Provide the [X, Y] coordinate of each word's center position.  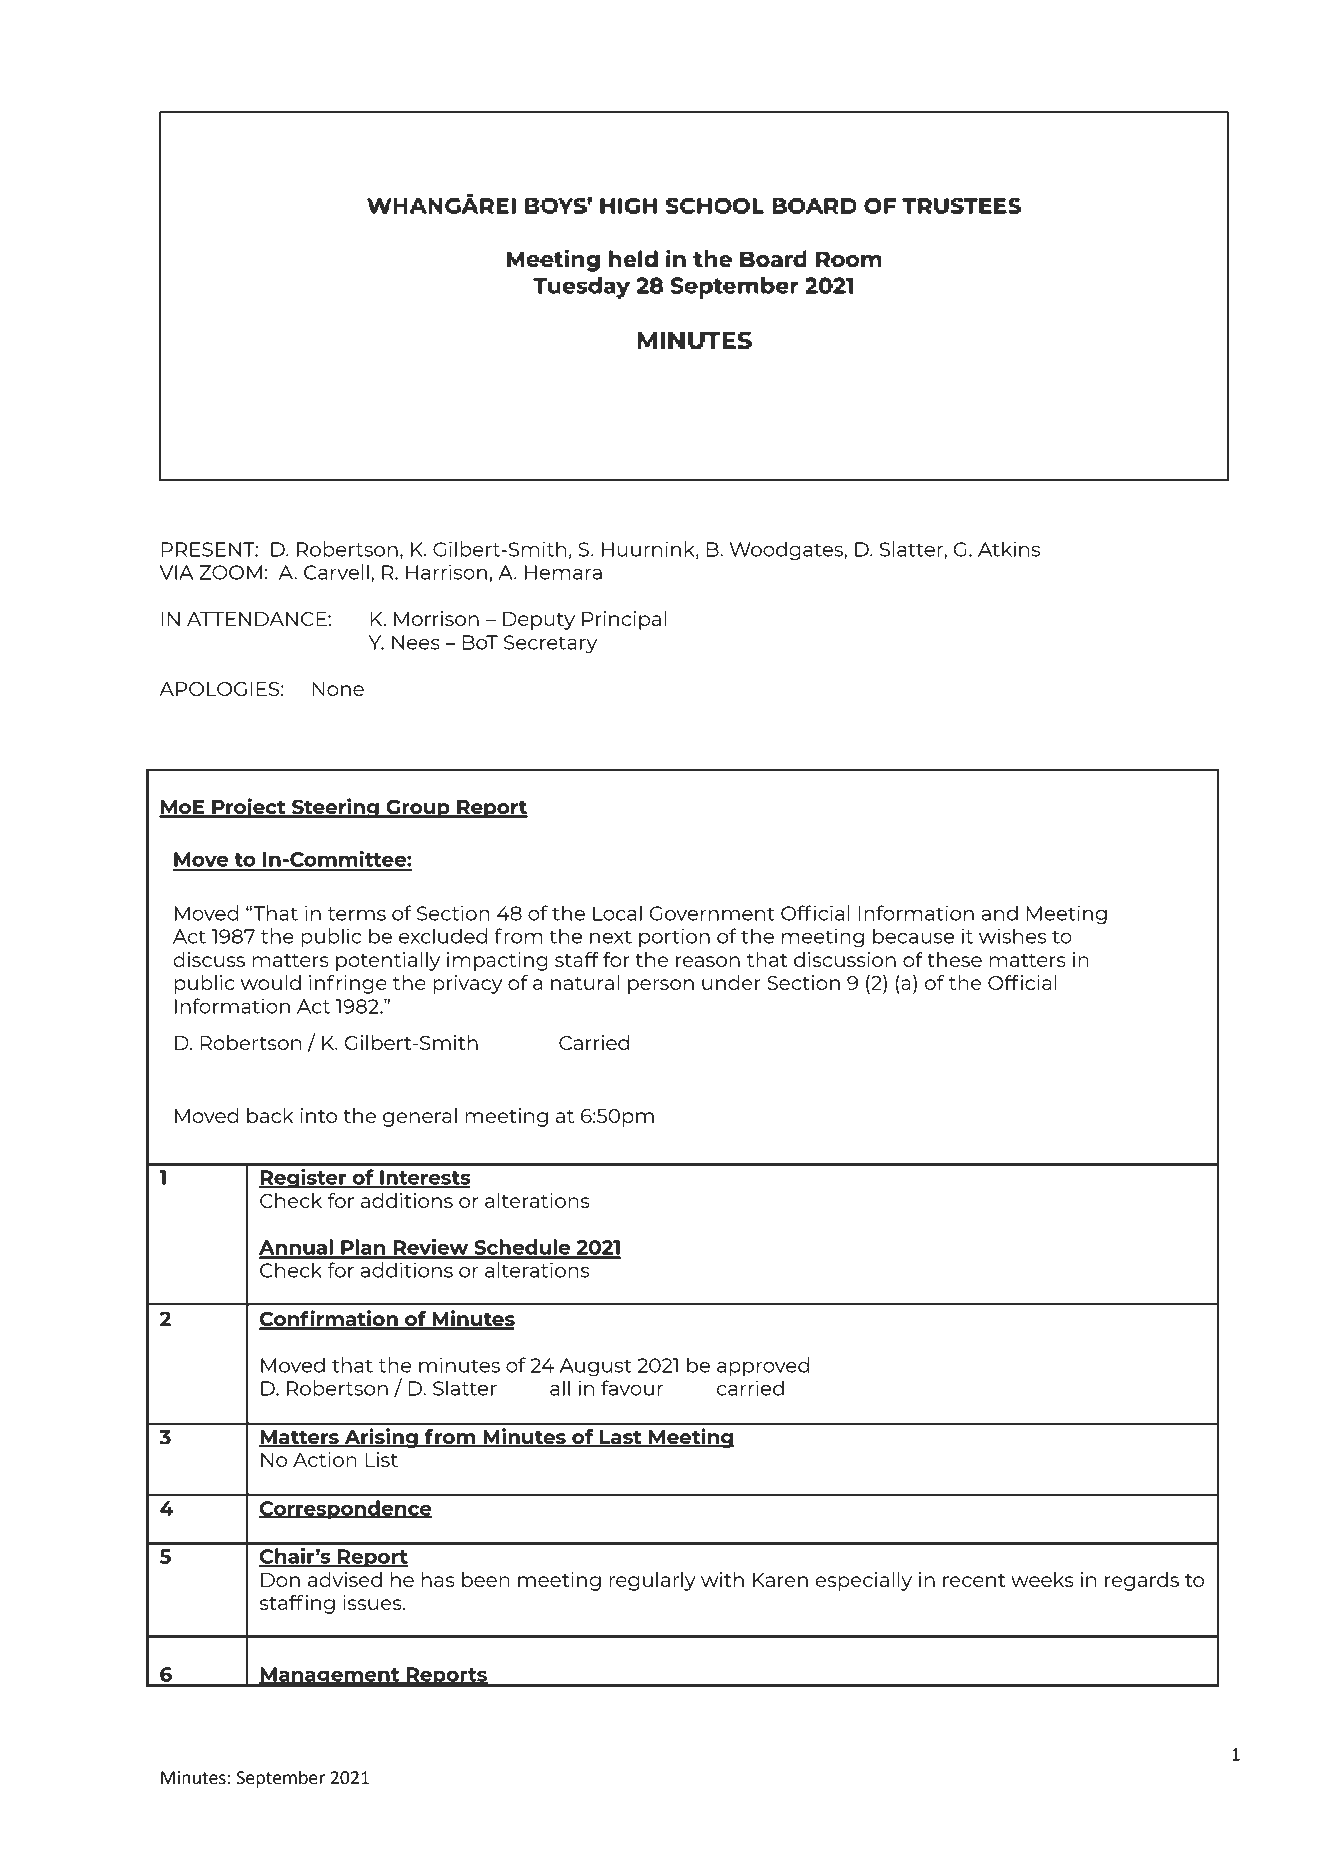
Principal [624, 620]
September [281, 1779]
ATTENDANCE [258, 619]
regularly [652, 1581]
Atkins [1009, 549]
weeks [1042, 1579]
